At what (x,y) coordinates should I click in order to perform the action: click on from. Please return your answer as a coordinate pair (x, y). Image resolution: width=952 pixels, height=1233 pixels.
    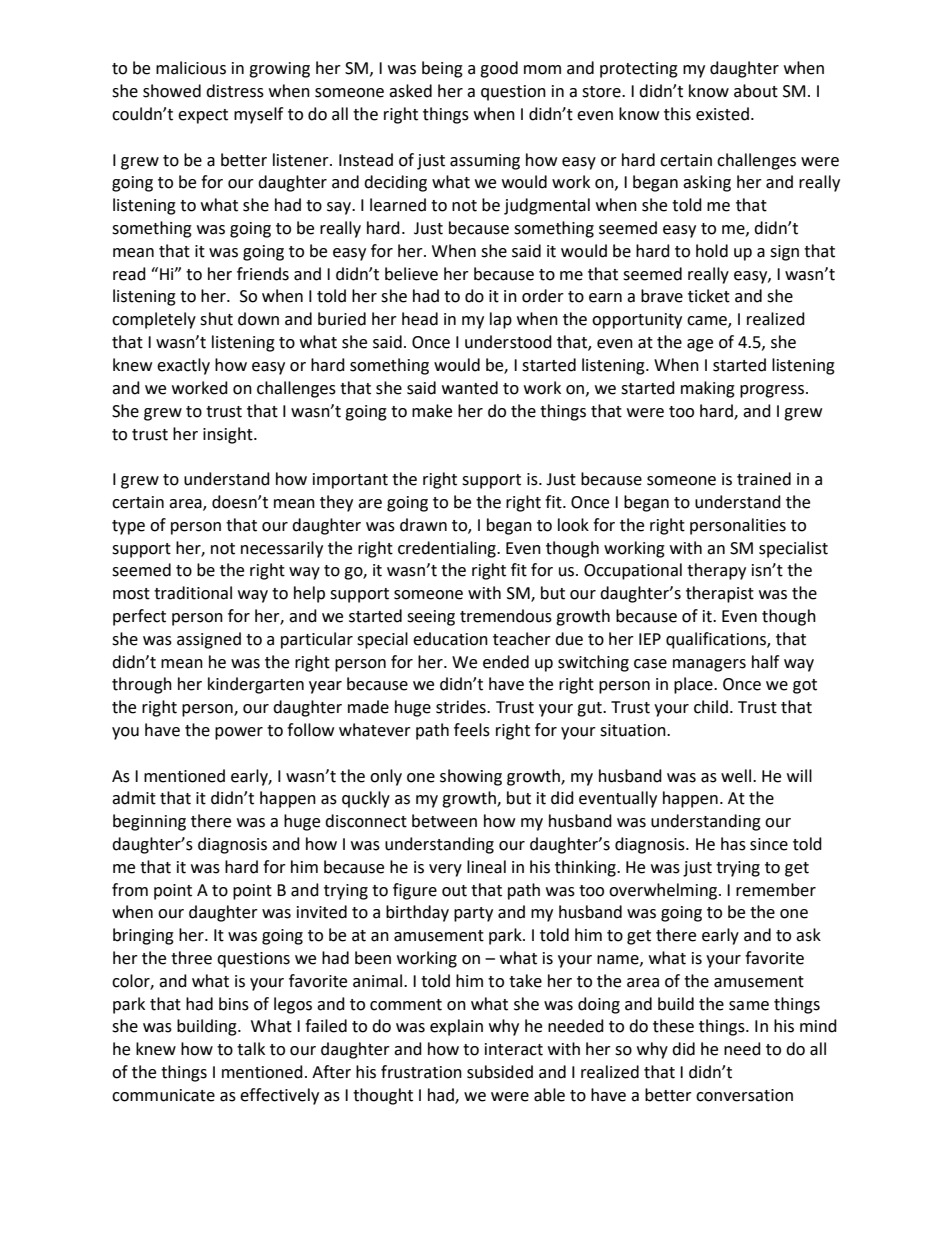
    Looking at the image, I should click on (130, 890).
